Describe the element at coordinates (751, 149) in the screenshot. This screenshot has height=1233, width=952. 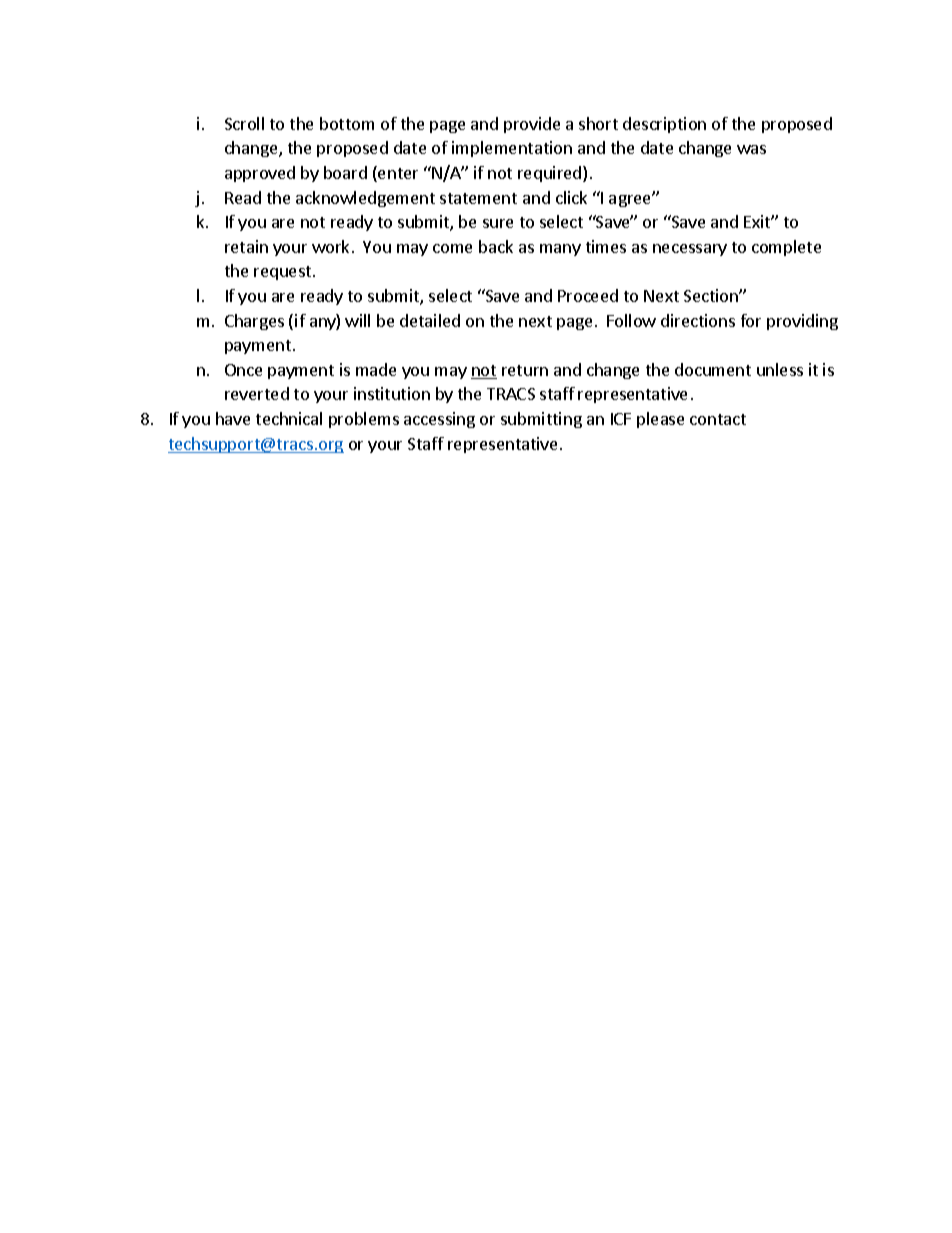
I see `was` at that location.
